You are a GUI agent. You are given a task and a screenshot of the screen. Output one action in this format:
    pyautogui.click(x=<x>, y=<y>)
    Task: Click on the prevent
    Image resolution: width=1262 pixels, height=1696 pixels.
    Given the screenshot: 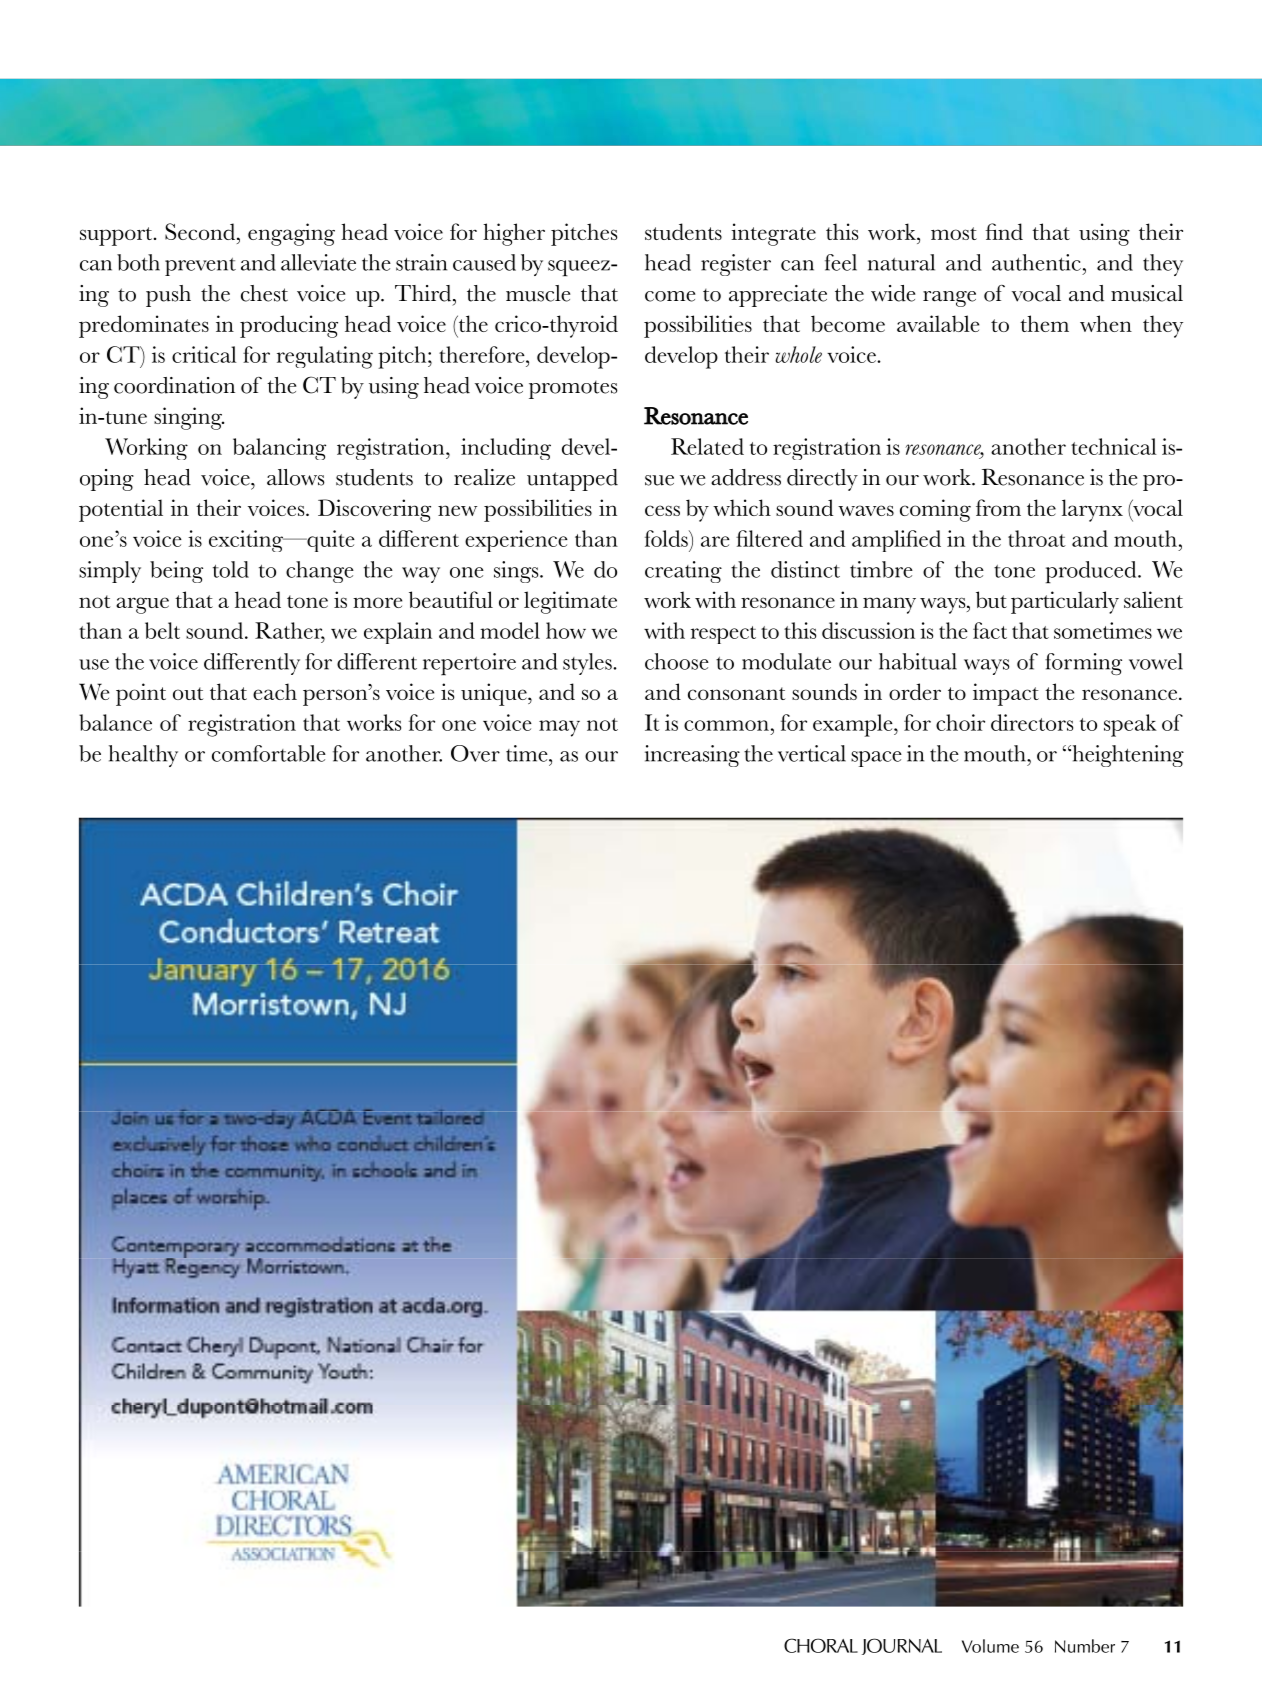 What is the action you would take?
    pyautogui.click(x=200, y=267)
